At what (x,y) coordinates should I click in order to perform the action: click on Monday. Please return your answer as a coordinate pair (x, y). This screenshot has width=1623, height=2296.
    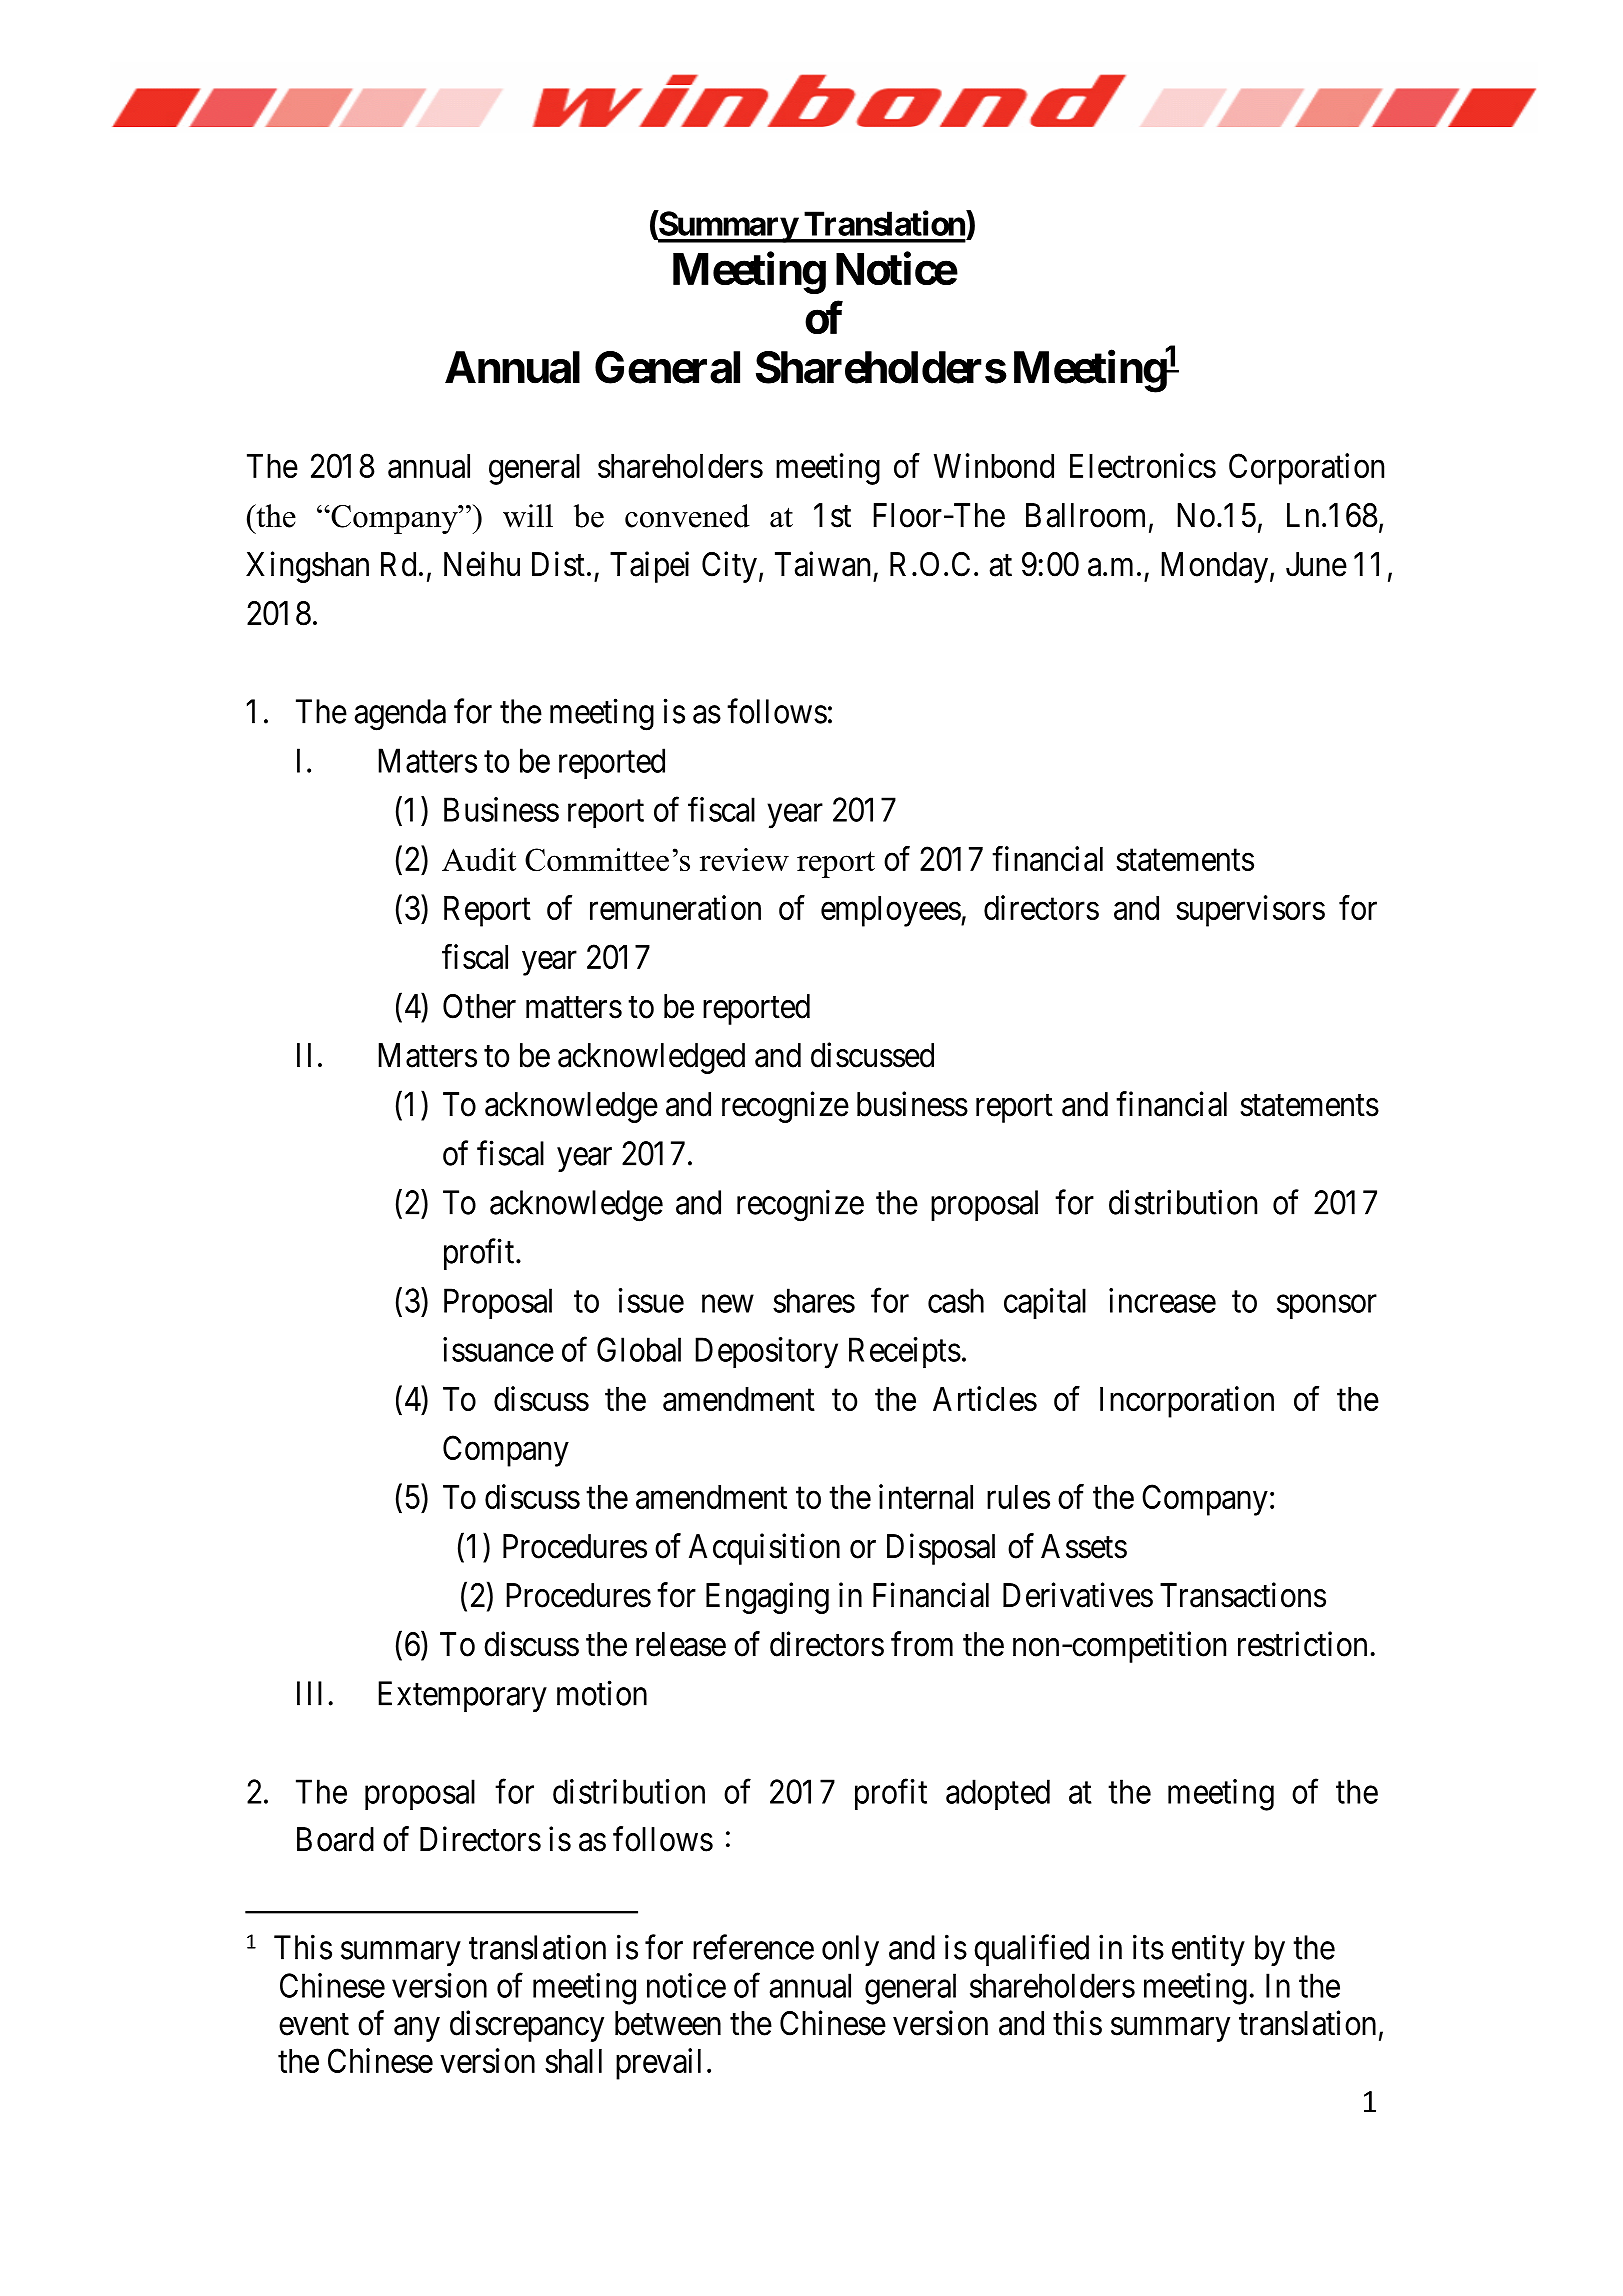
    Looking at the image, I should click on (1214, 567).
